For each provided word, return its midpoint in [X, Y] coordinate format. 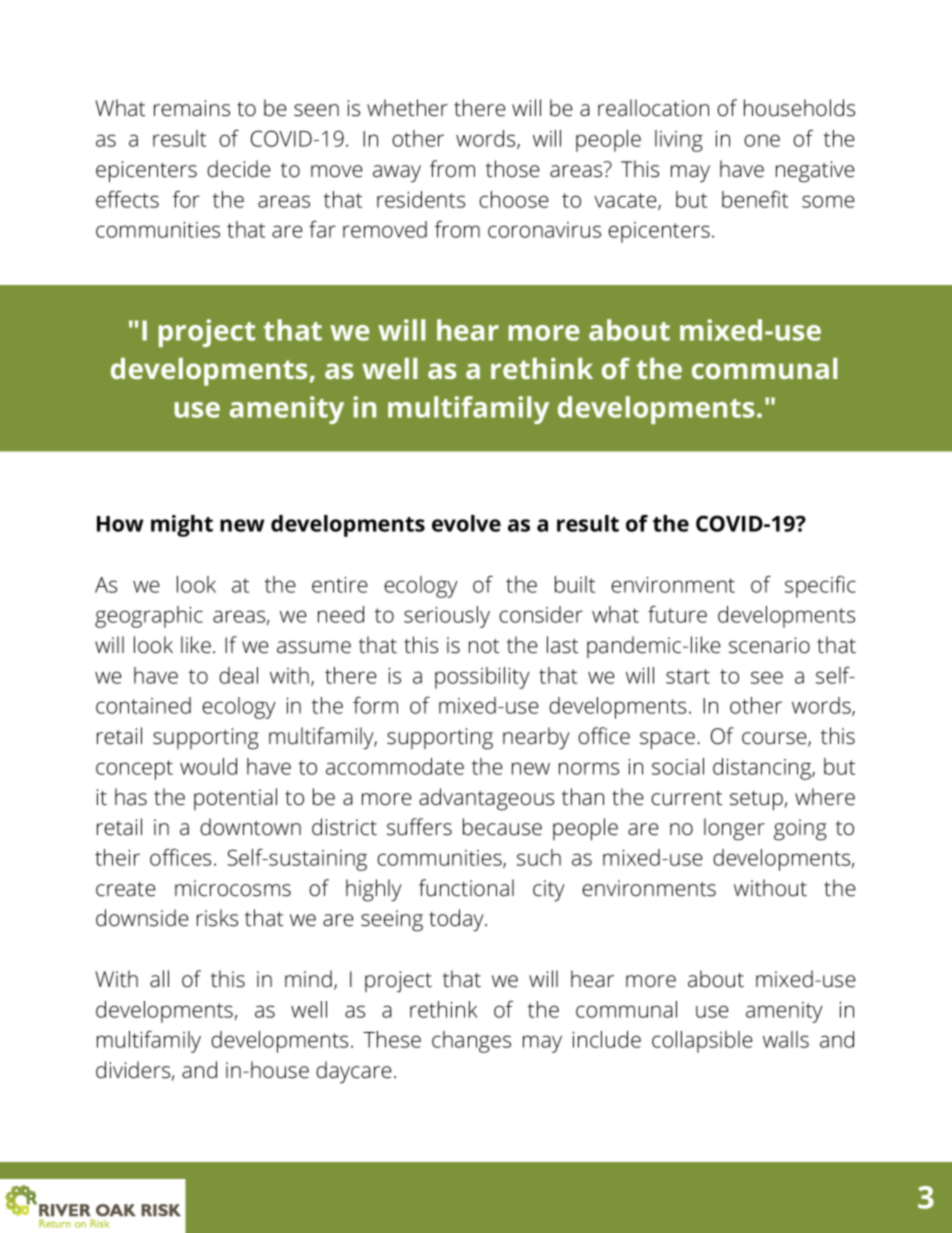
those [512, 169]
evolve [466, 523]
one [762, 140]
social [678, 766]
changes [471, 1042]
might [182, 526]
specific [820, 587]
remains [192, 108]
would [208, 766]
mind [308, 979]
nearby [536, 738]
